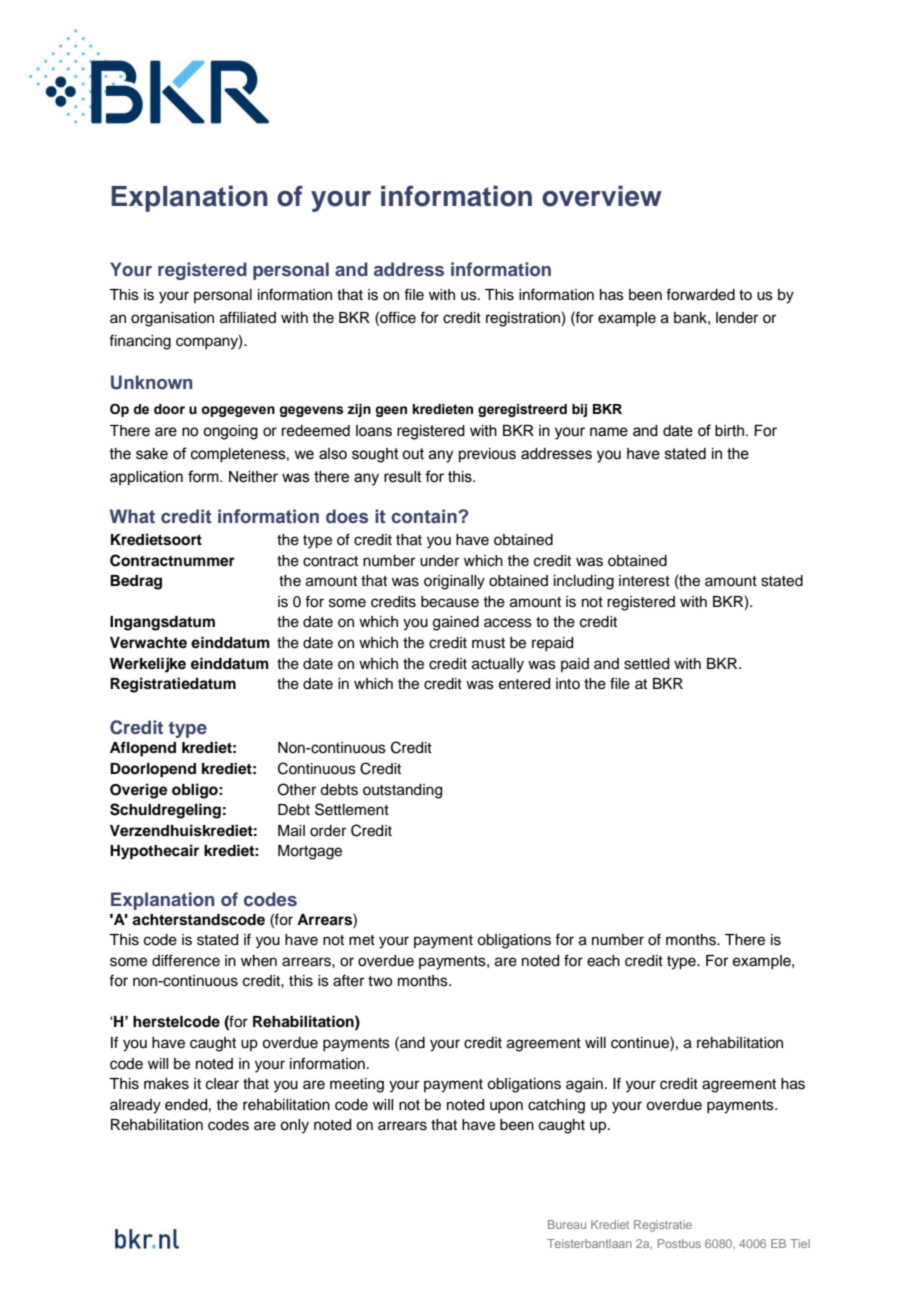 The height and width of the screenshot is (1308, 924). I want to click on affiliated, so click(248, 317).
